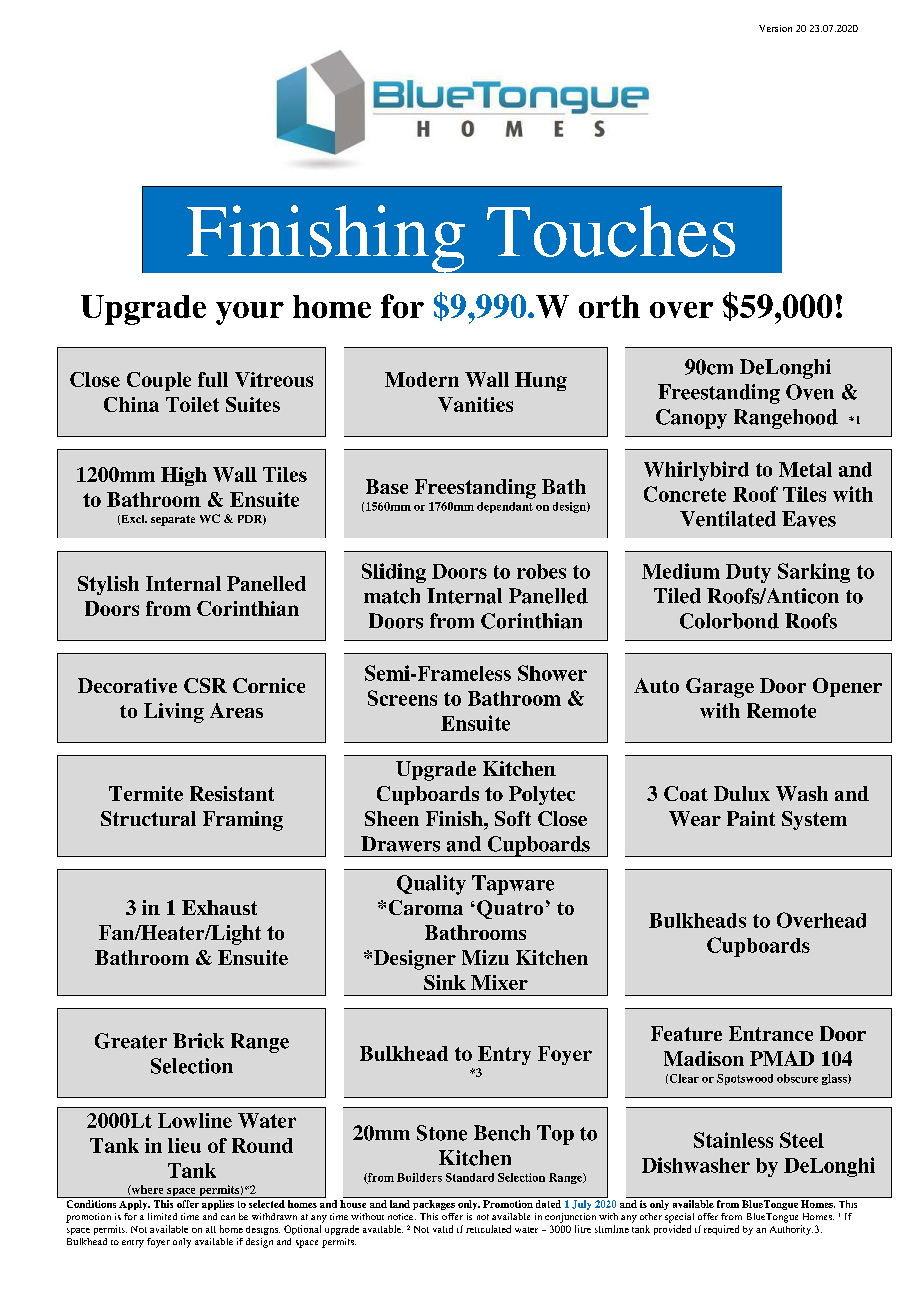 The image size is (924, 1308). Describe the element at coordinates (810, 392) in the screenshot. I see `Oven` at that location.
